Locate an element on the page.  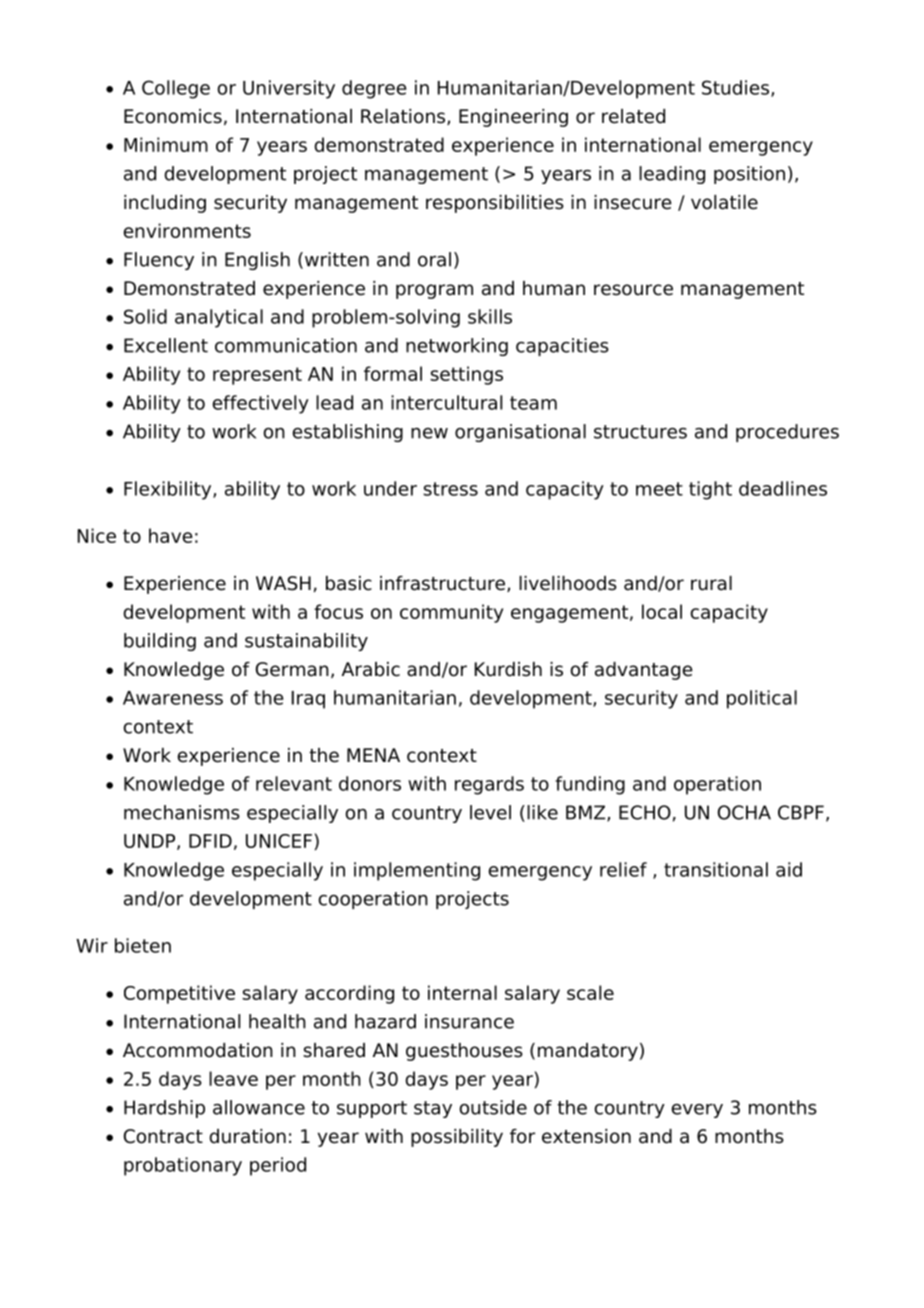
Relations is located at coordinates (403, 116).
